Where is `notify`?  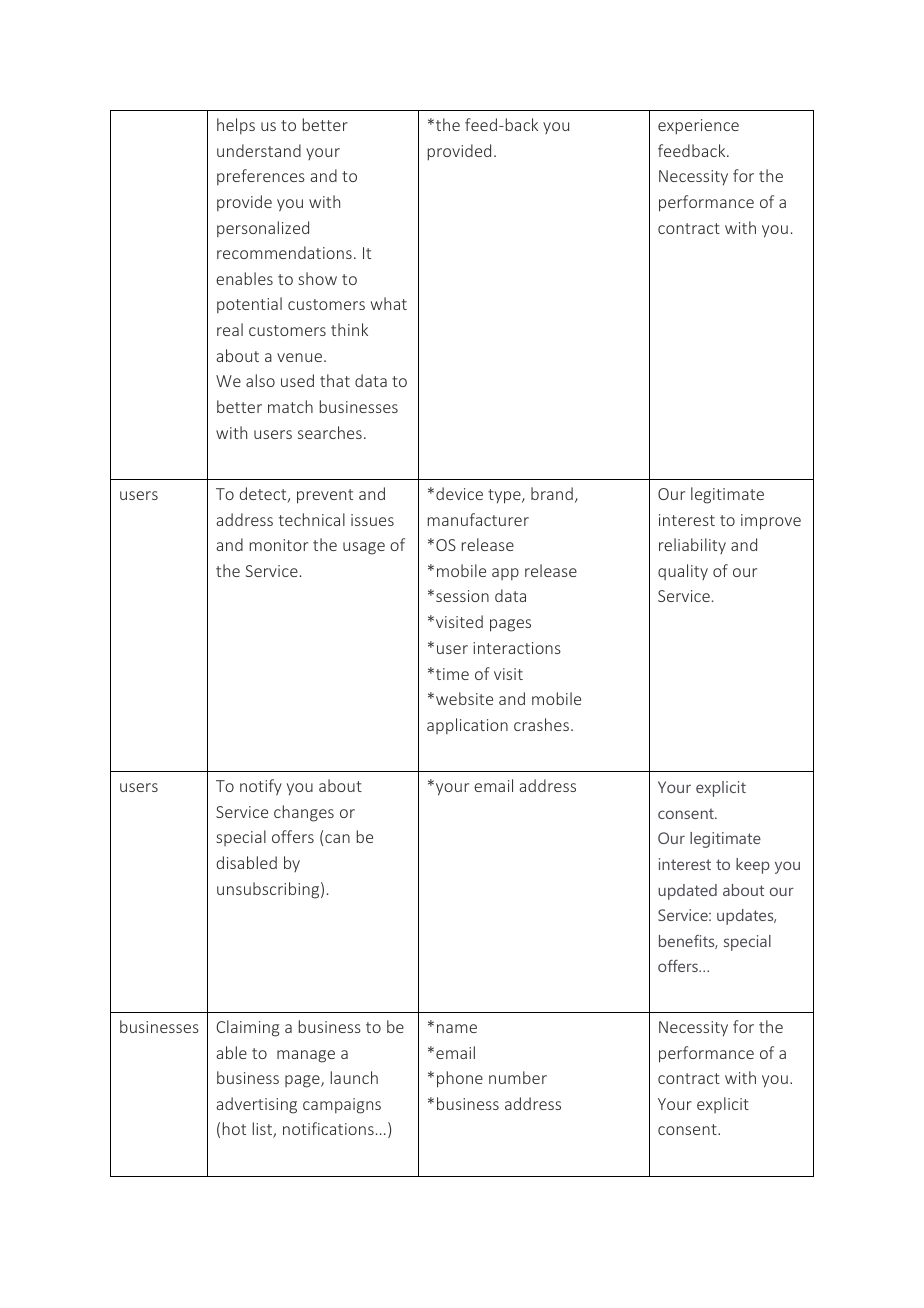 notify is located at coordinates (261, 787).
